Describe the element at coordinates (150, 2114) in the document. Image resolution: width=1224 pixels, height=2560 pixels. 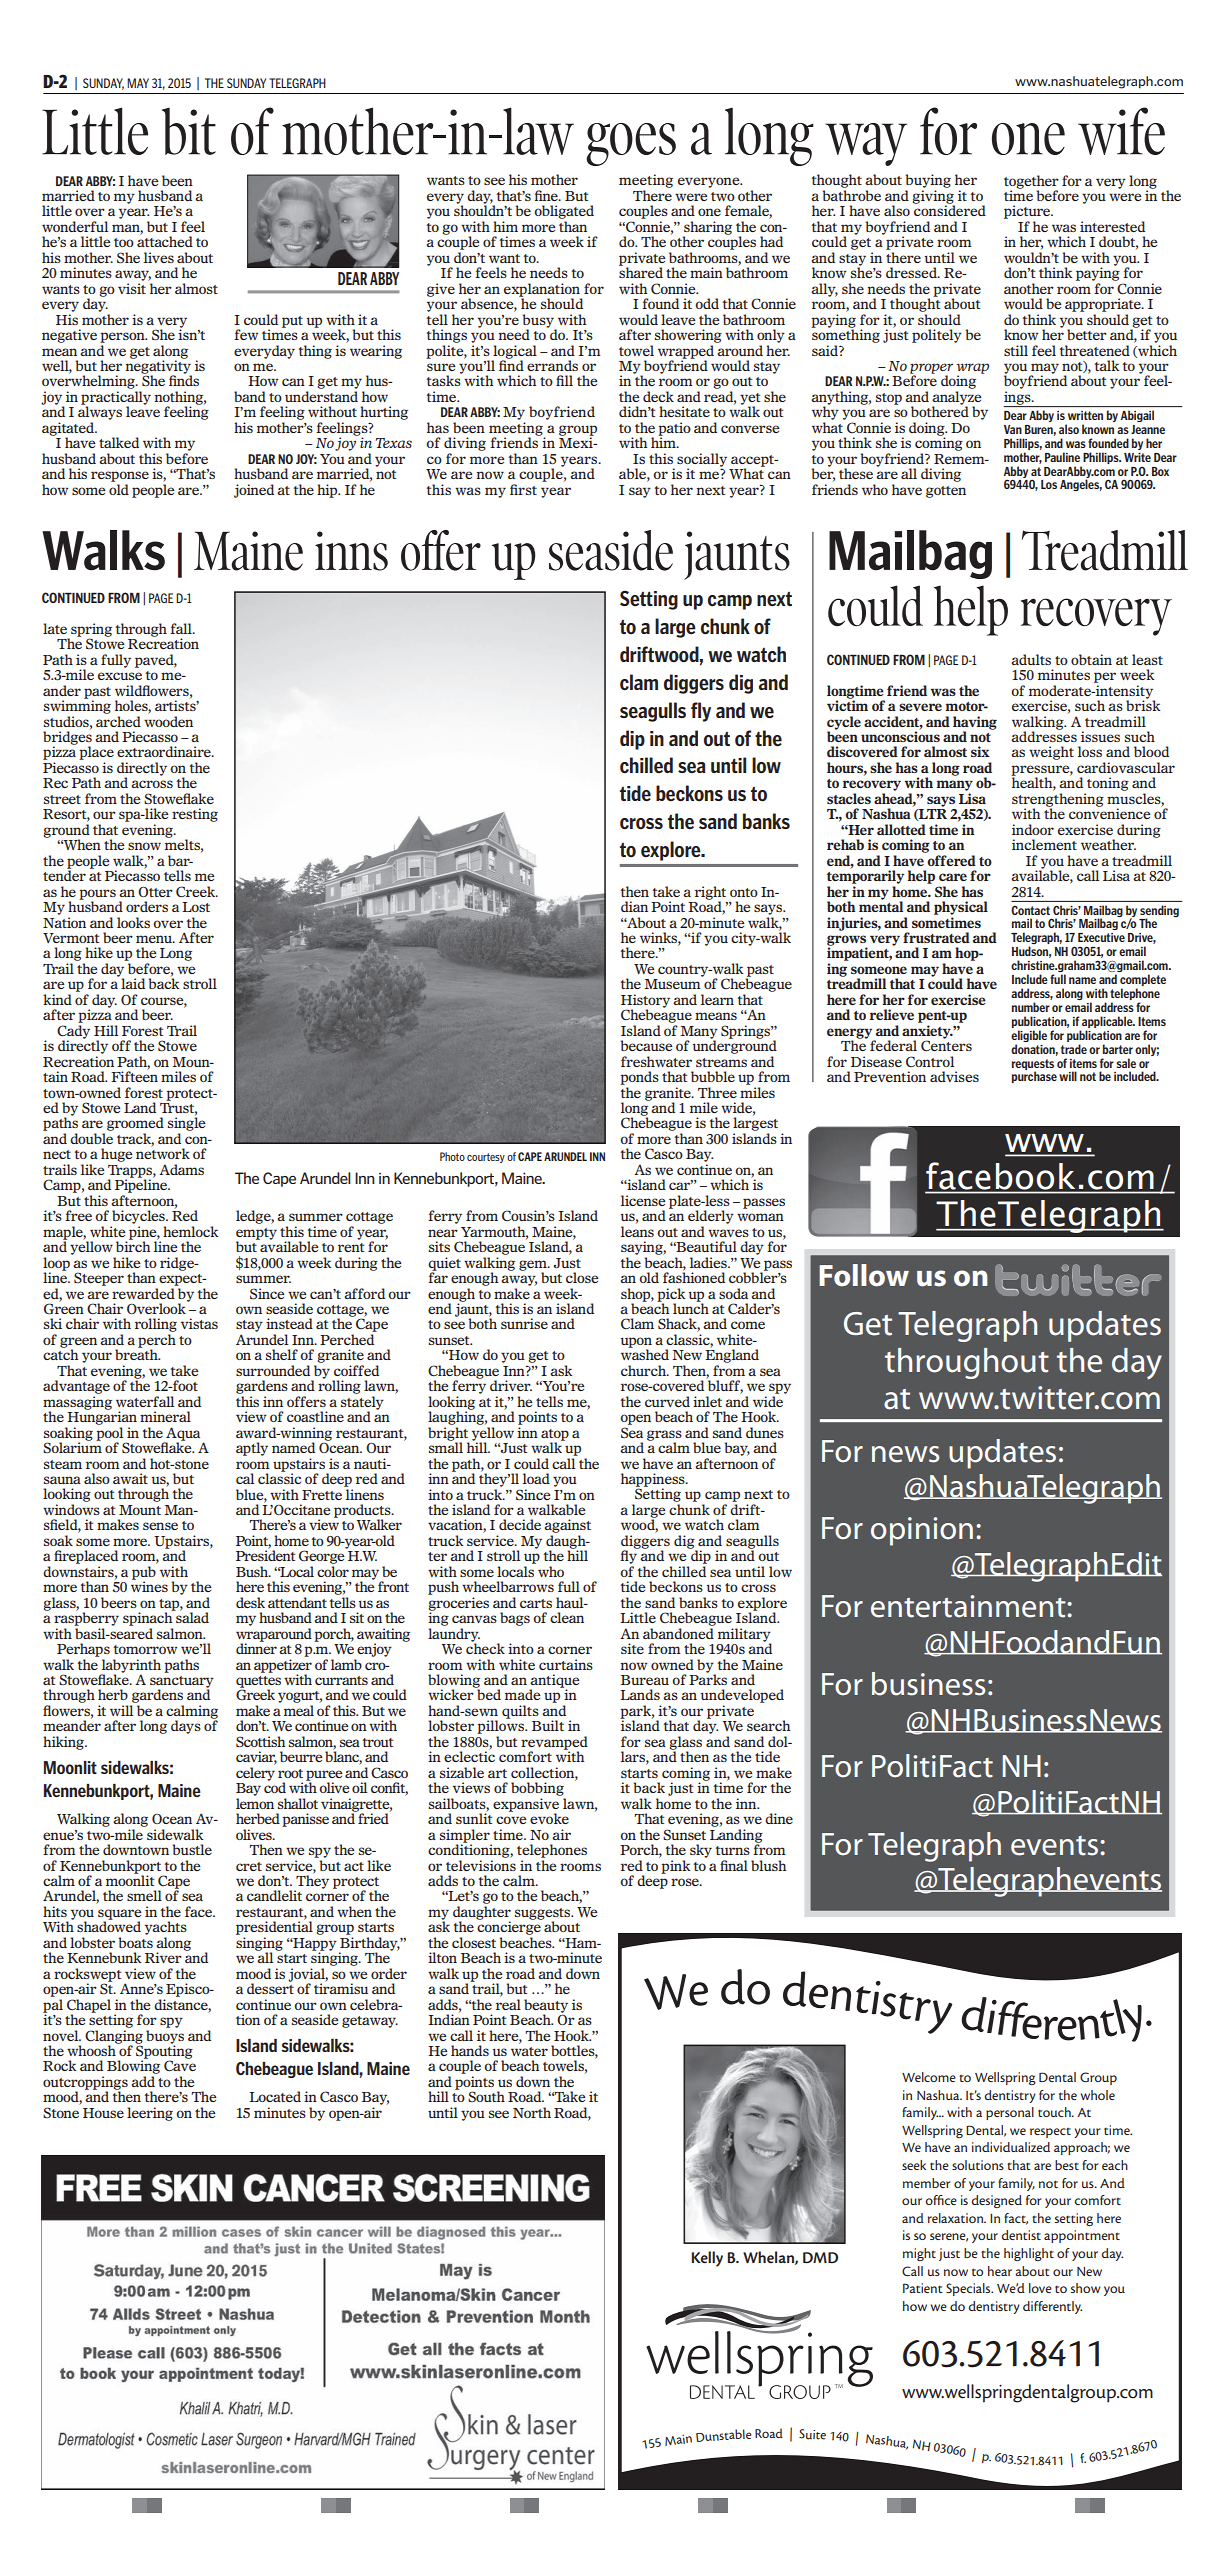
I see `leering` at that location.
